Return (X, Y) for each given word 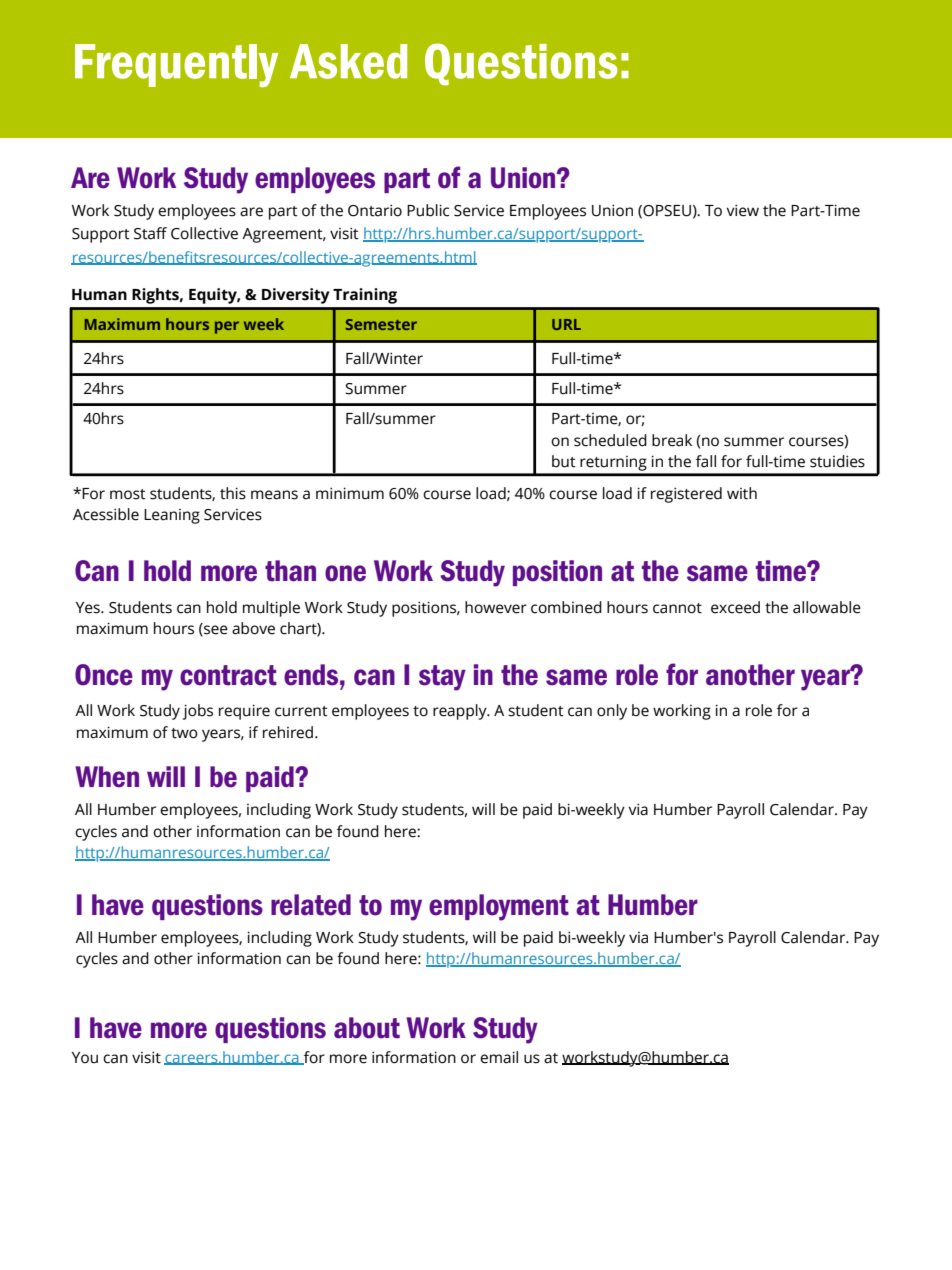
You (85, 1058)
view (742, 210)
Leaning (172, 516)
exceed (735, 607)
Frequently (176, 65)
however (496, 607)
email (499, 1057)
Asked (348, 61)
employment (499, 907)
